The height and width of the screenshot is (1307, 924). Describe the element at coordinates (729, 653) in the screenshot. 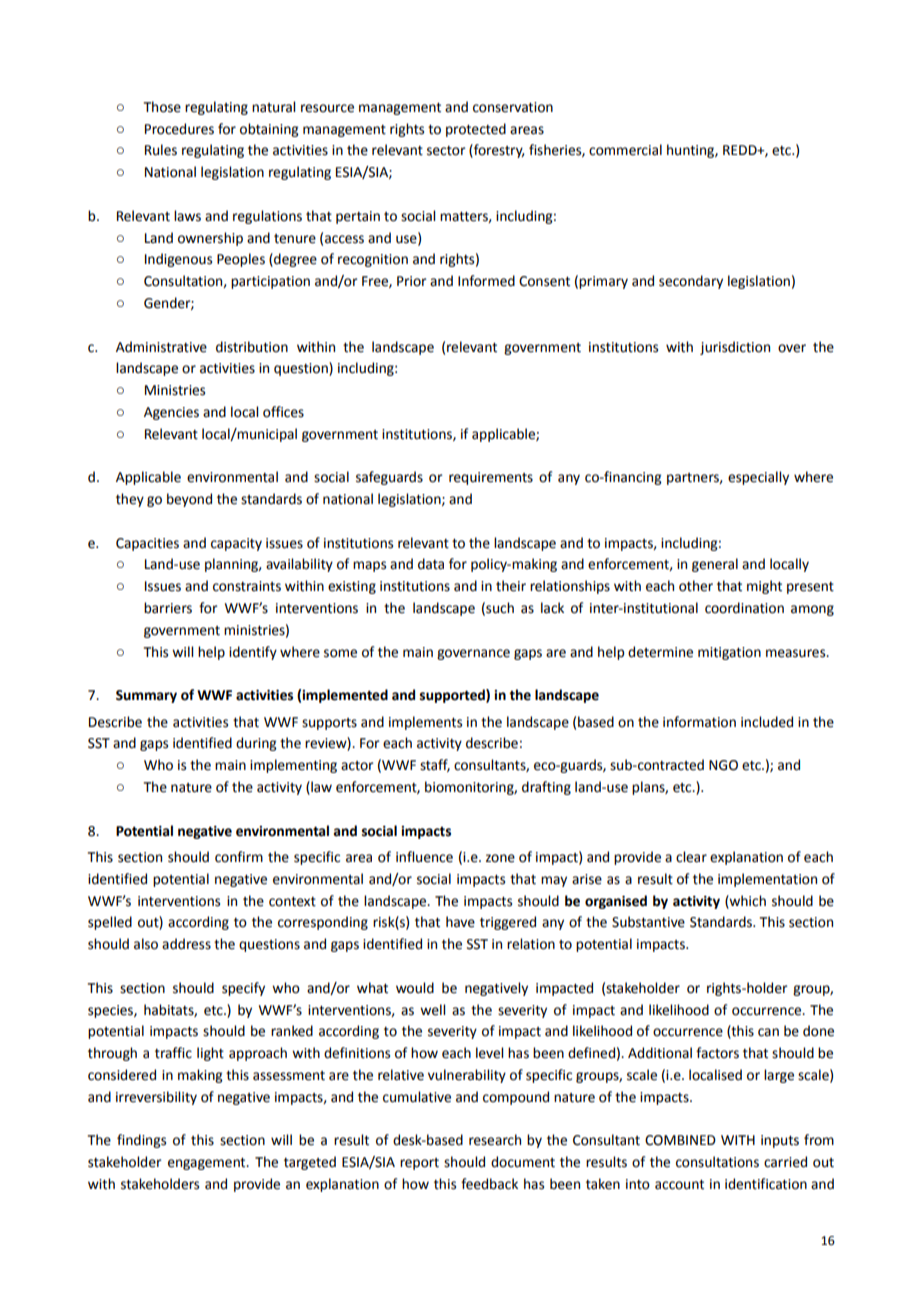

I see `mitigation` at that location.
